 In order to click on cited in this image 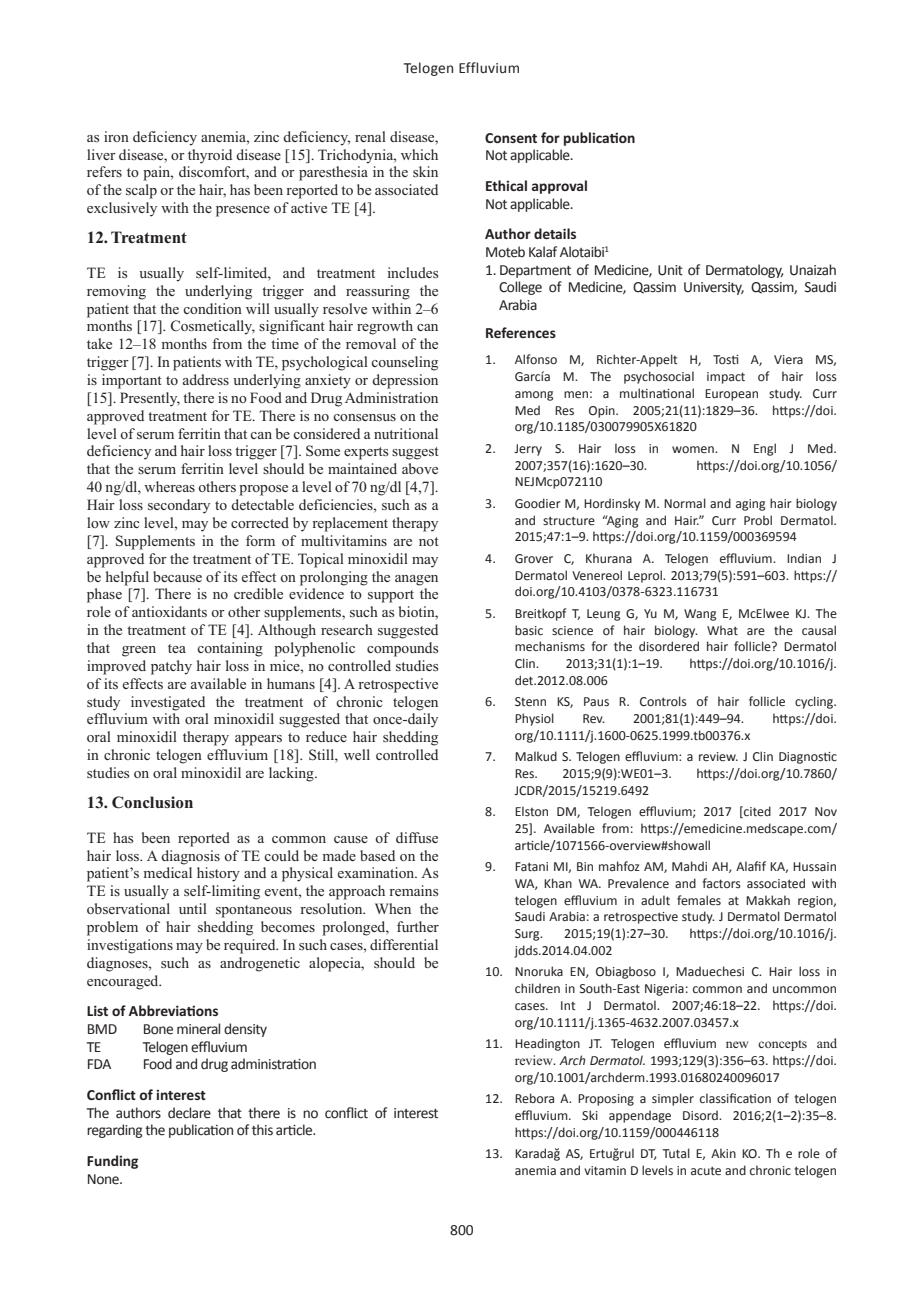, I will do `click(756, 812)`.
